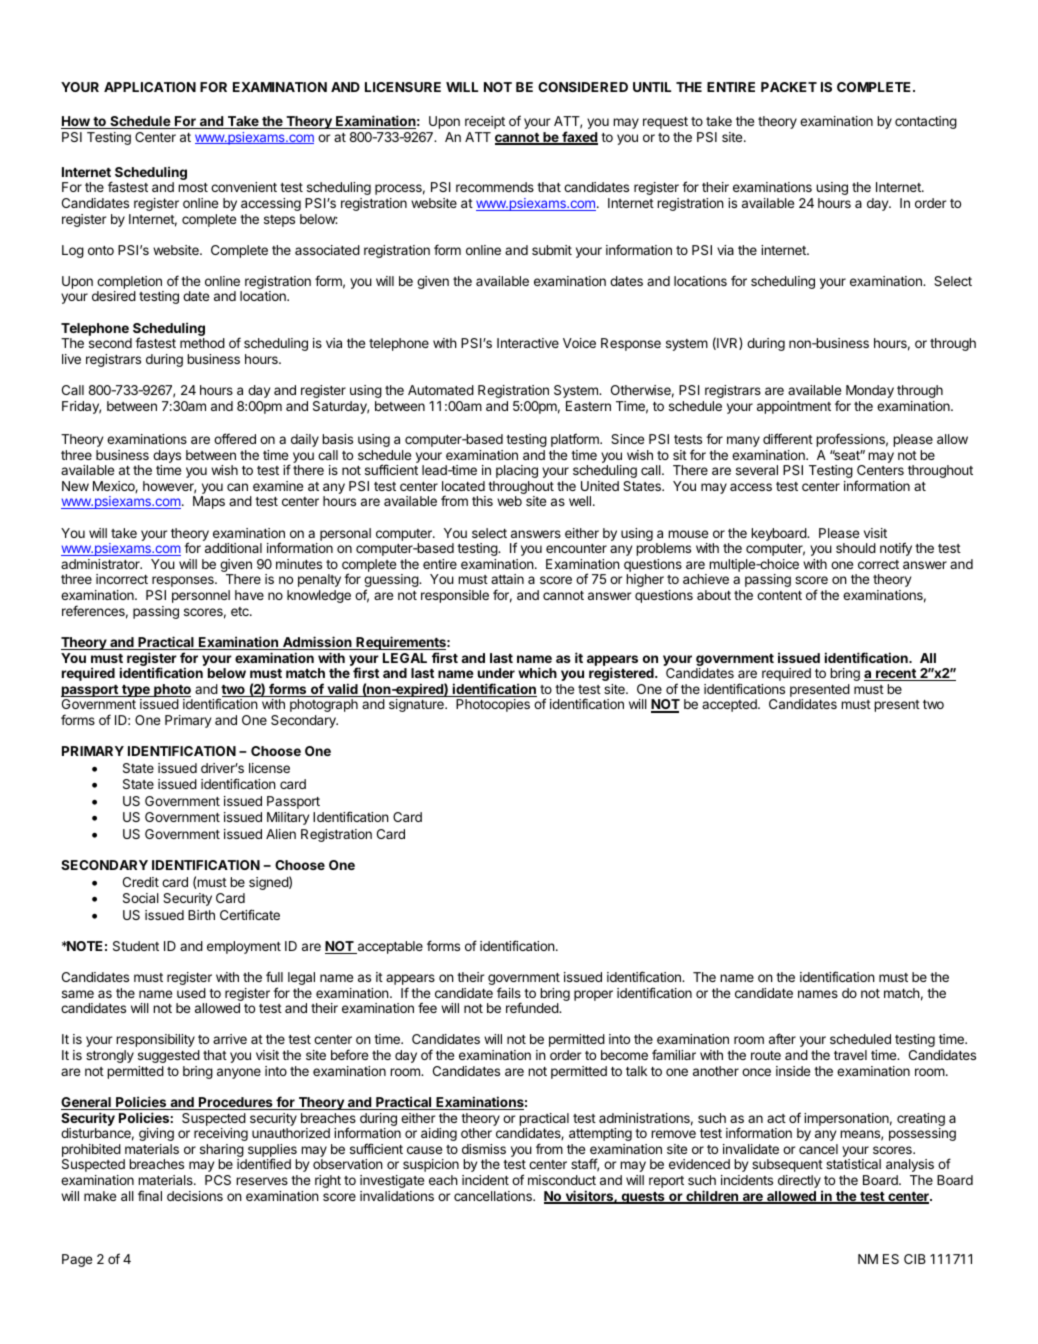 Image resolution: width=1038 pixels, height=1344 pixels. I want to click on receipt, so click(485, 122).
